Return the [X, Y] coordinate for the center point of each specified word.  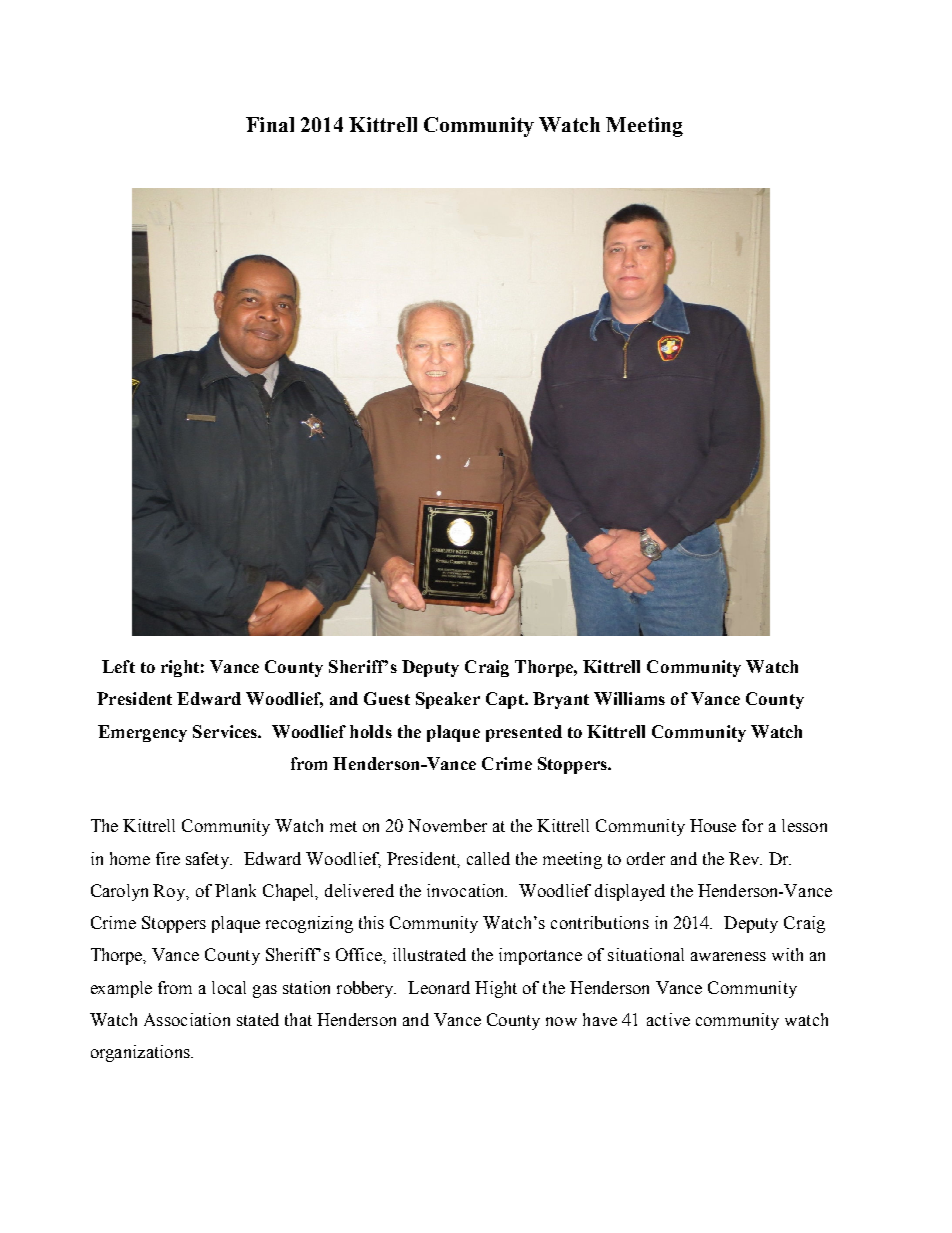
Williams [629, 698]
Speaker [448, 700]
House [713, 825]
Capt [506, 700]
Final [270, 124]
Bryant [561, 700]
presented [524, 733]
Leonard [439, 987]
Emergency [142, 733]
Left [118, 666]
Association [187, 1019]
